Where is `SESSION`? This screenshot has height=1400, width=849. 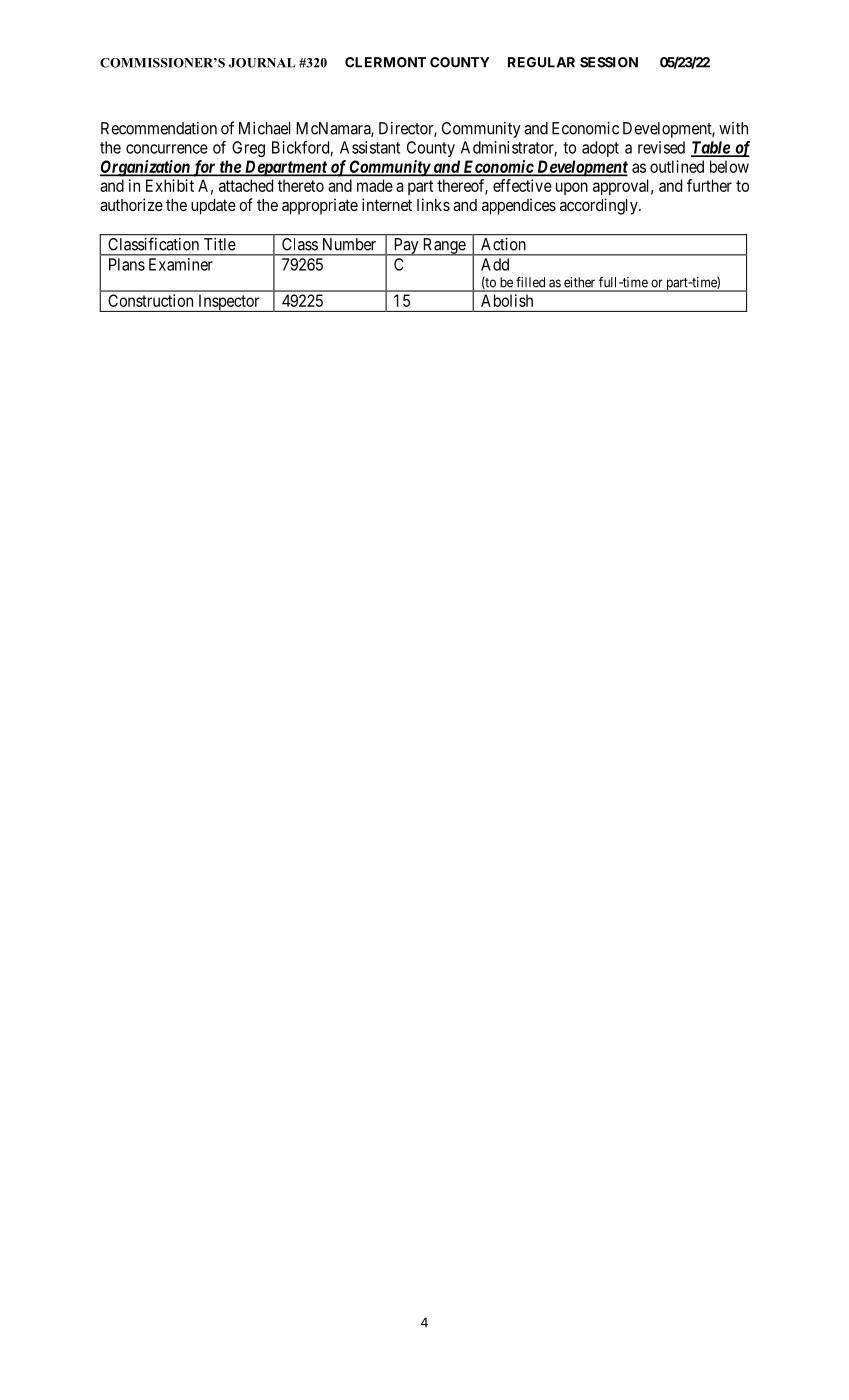
SESSION is located at coordinates (609, 62).
